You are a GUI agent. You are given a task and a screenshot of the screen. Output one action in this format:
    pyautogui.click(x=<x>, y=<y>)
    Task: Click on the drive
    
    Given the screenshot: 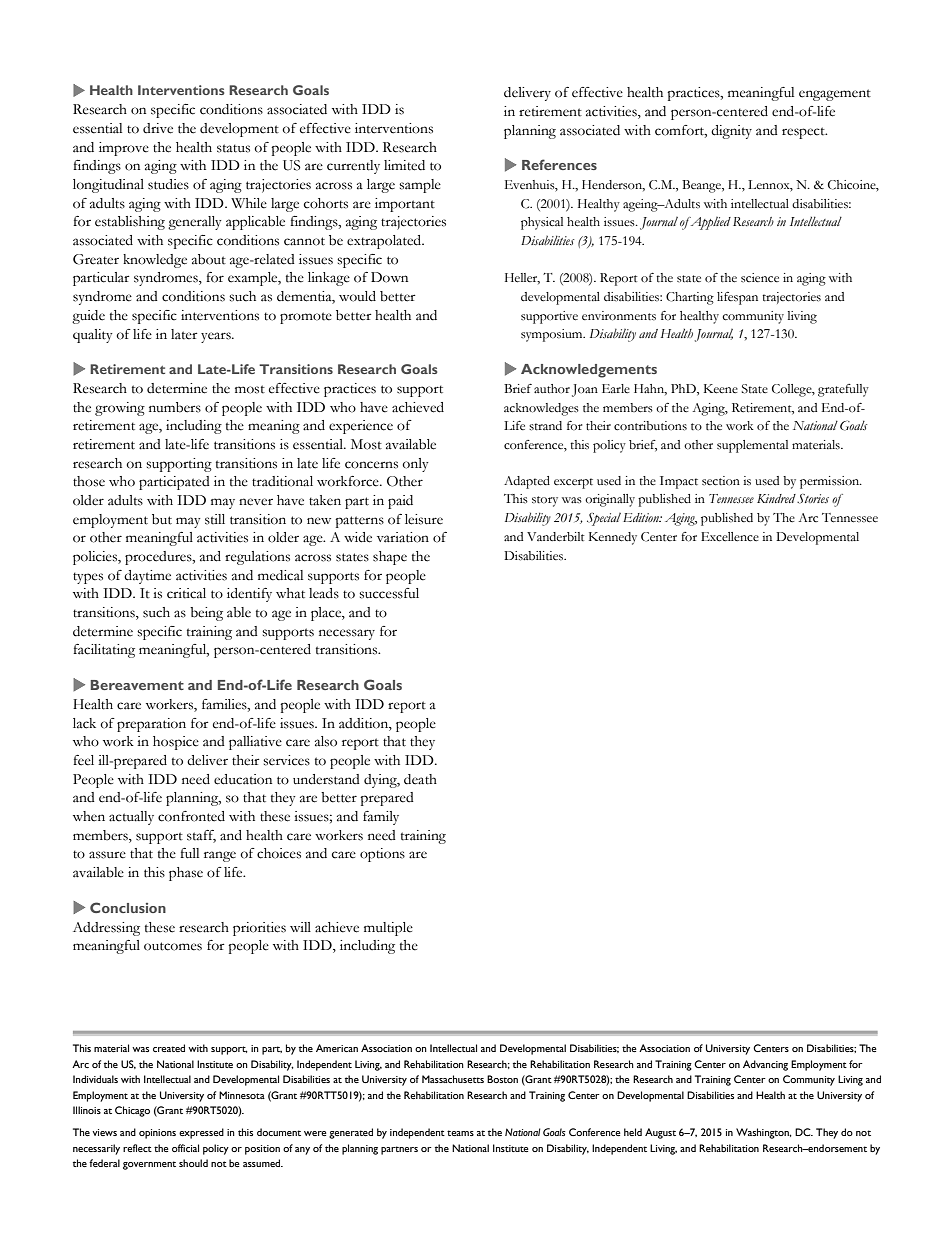 What is the action you would take?
    pyautogui.click(x=158, y=128)
